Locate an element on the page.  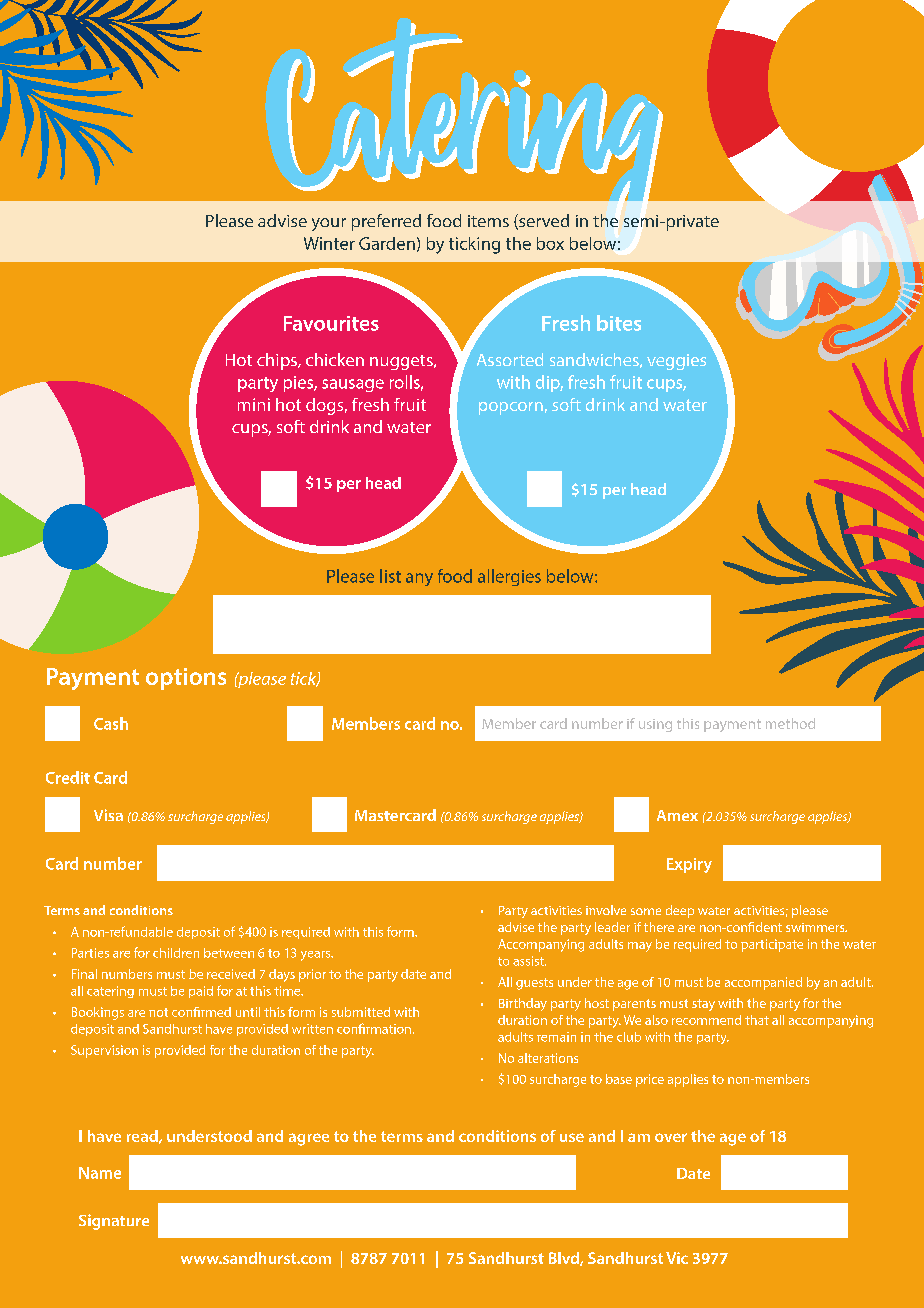
assist is located at coordinates (529, 961).
